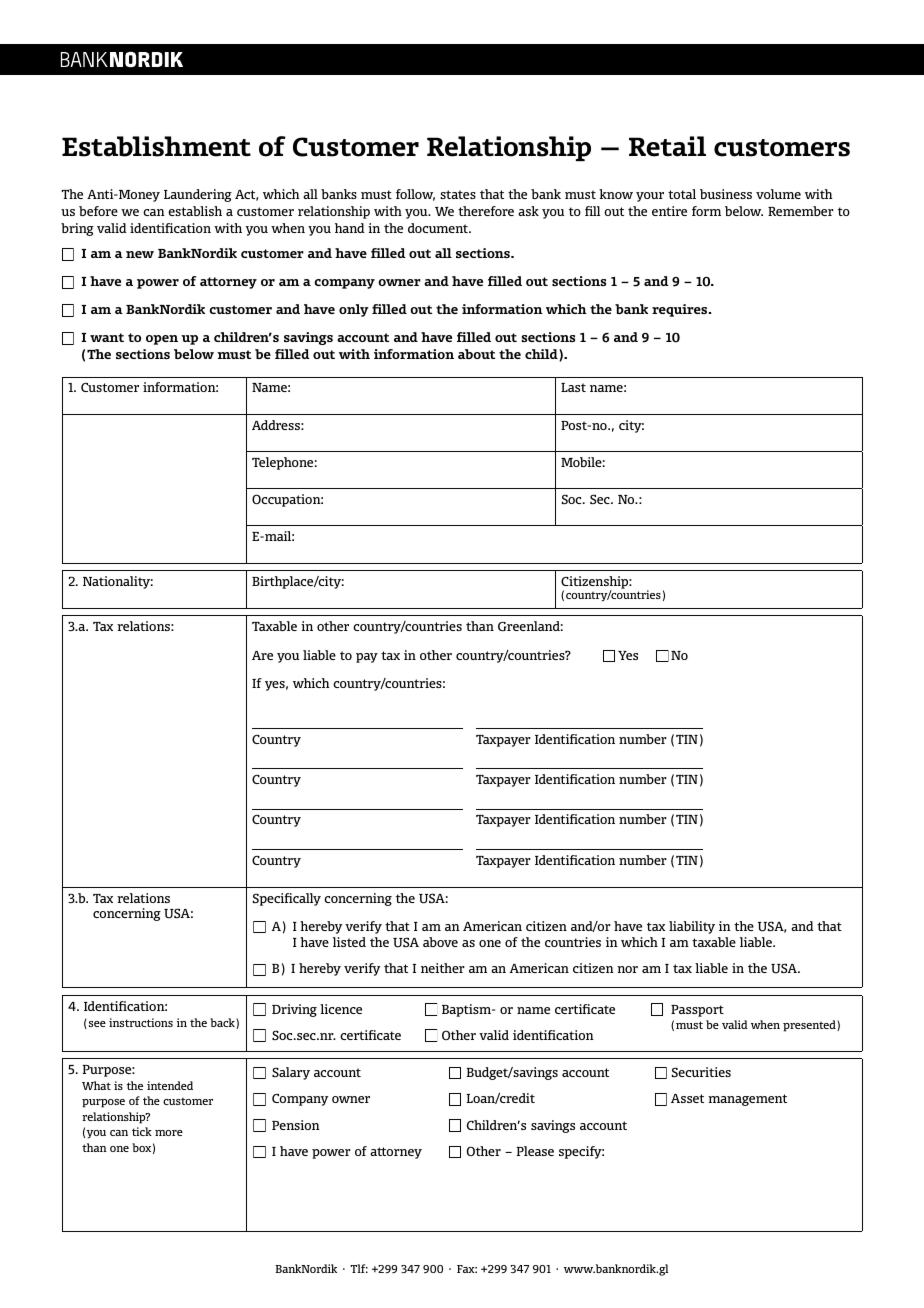 This page has height=1308, width=924. I want to click on Please, so click(535, 1151).
